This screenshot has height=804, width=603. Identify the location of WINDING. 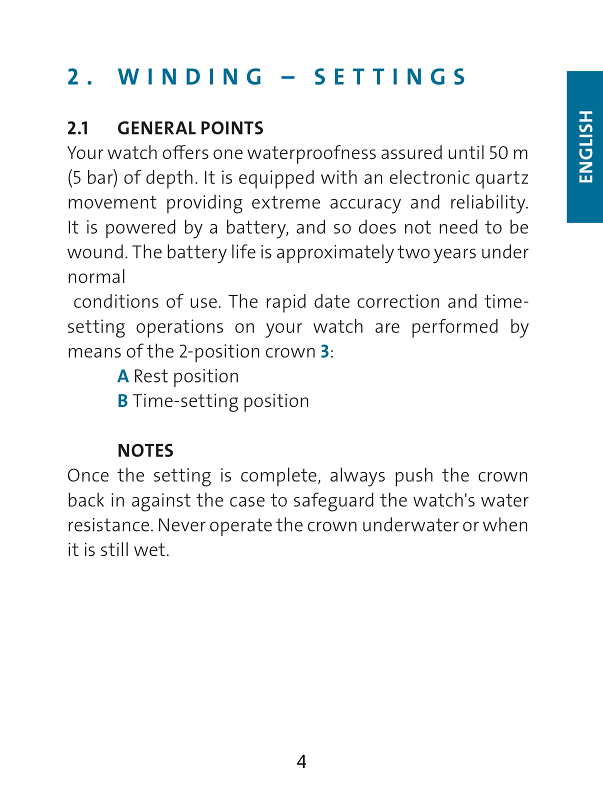
(189, 76).
